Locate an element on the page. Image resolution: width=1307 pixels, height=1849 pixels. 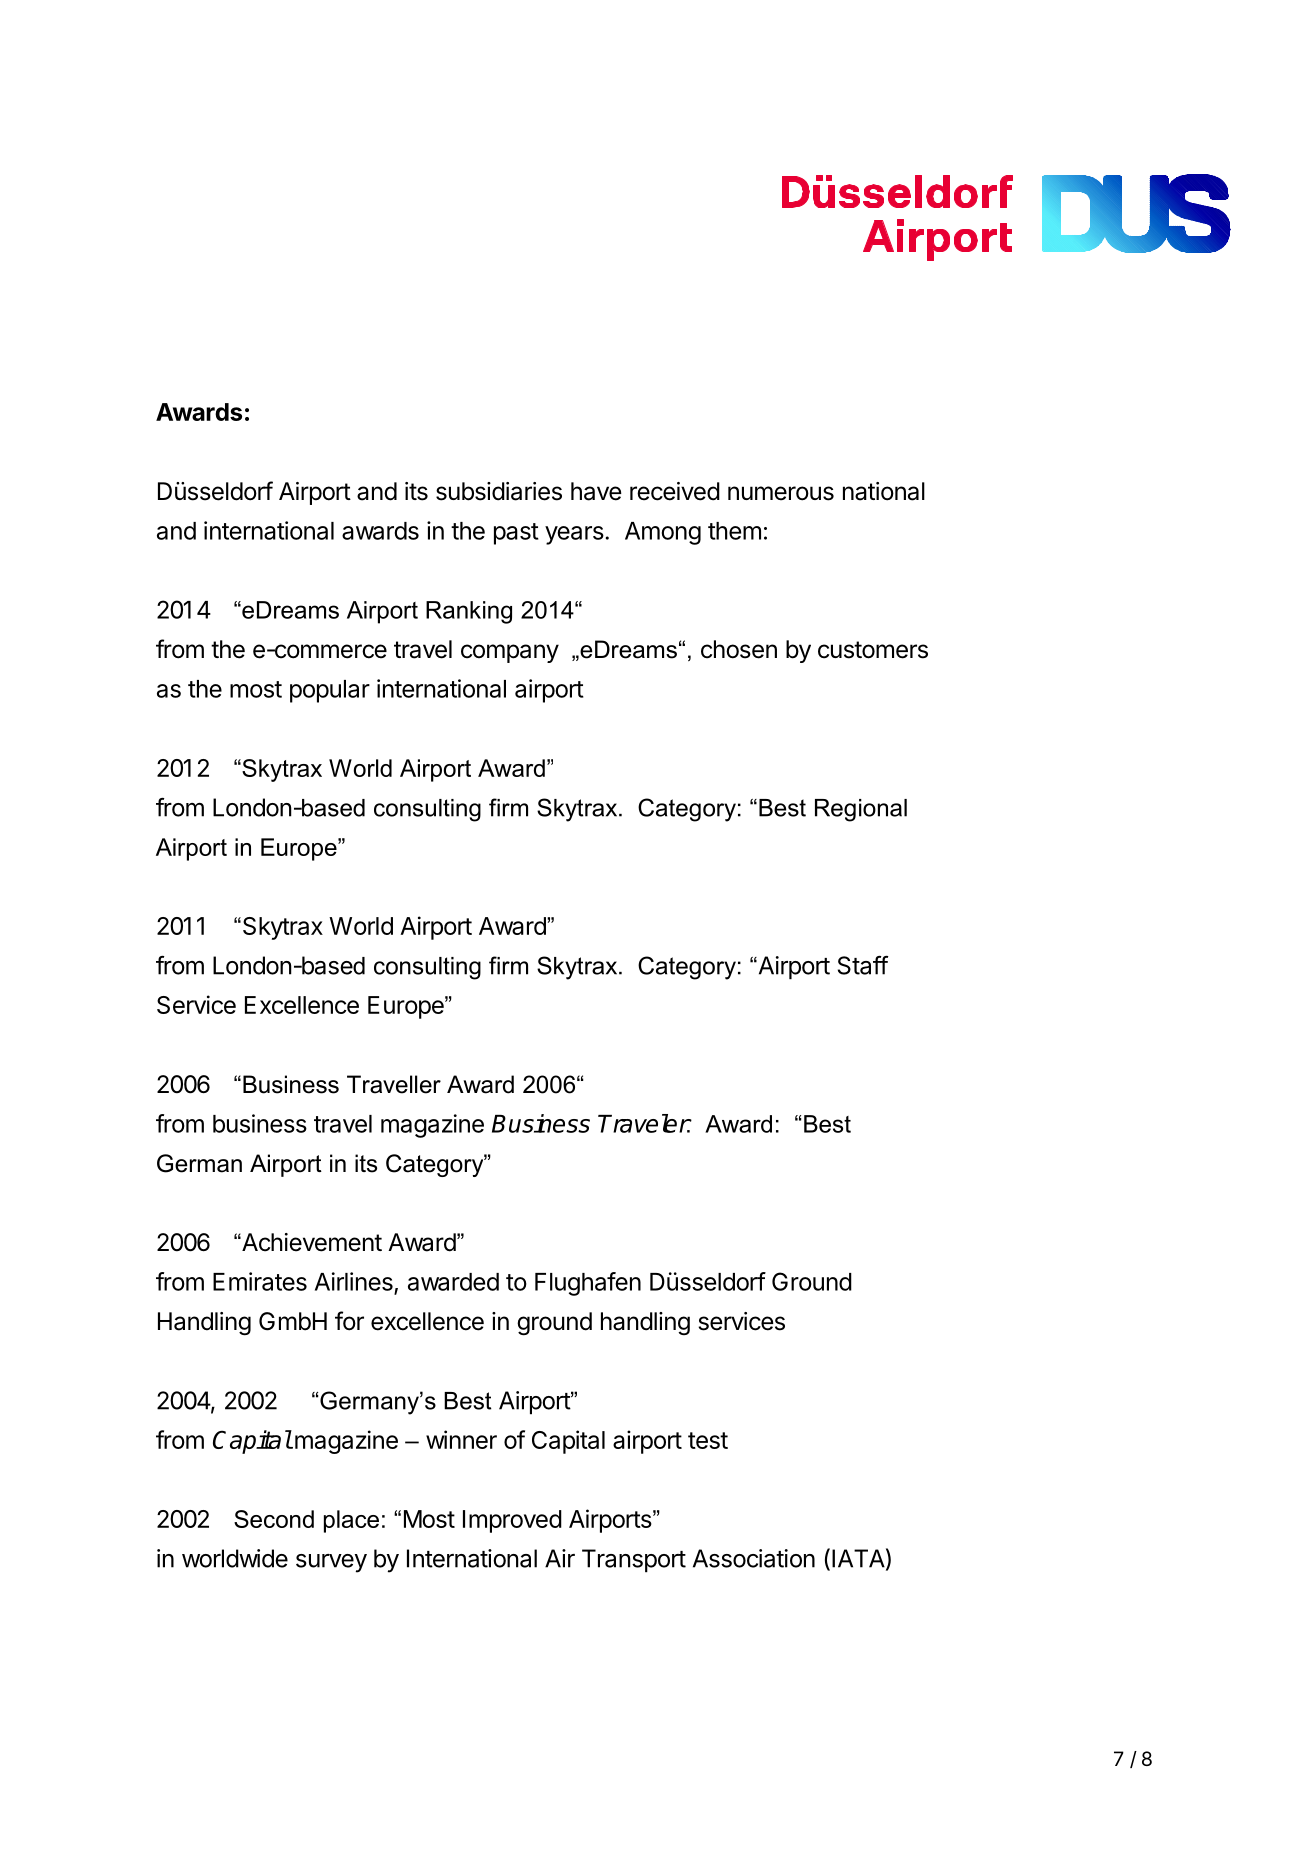
test is located at coordinates (708, 1440).
